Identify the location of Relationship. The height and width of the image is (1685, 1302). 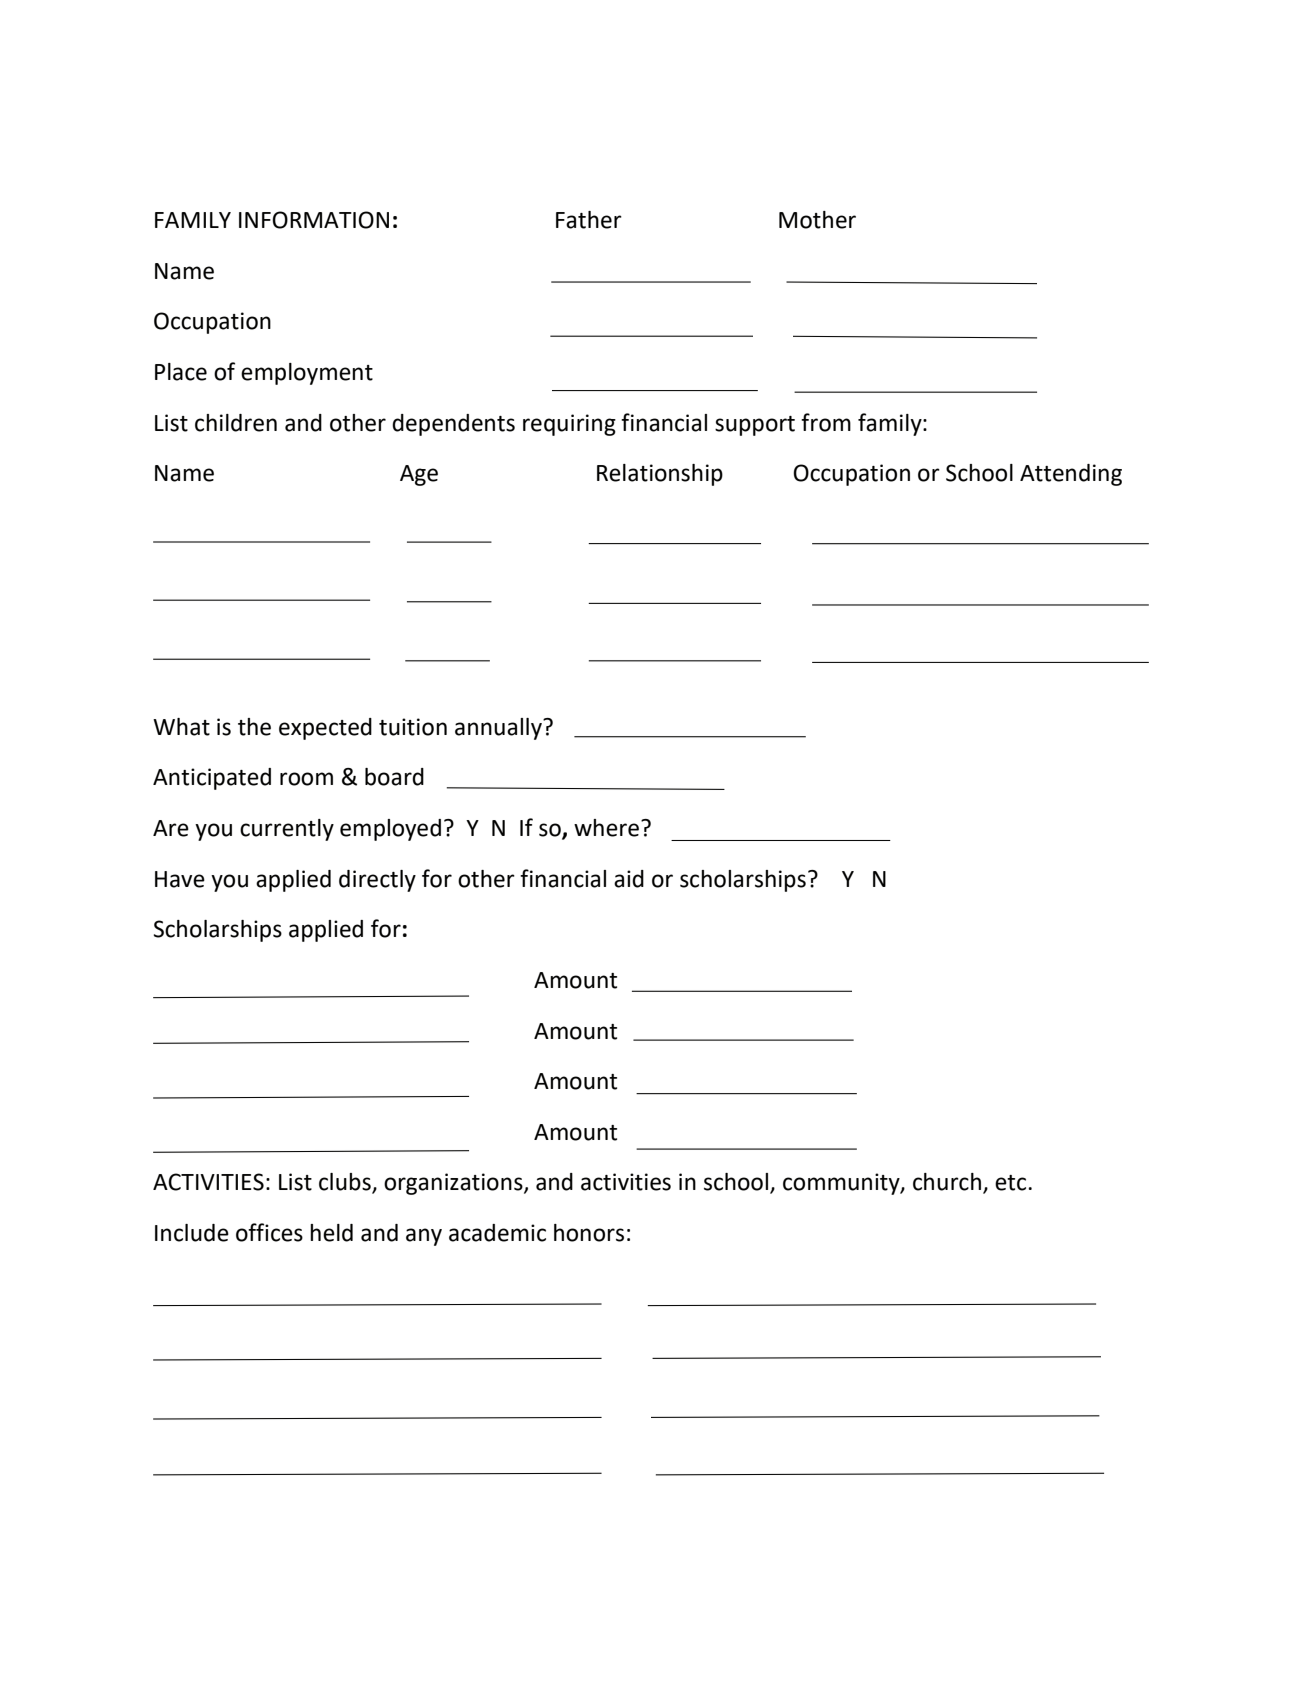
(660, 475).
